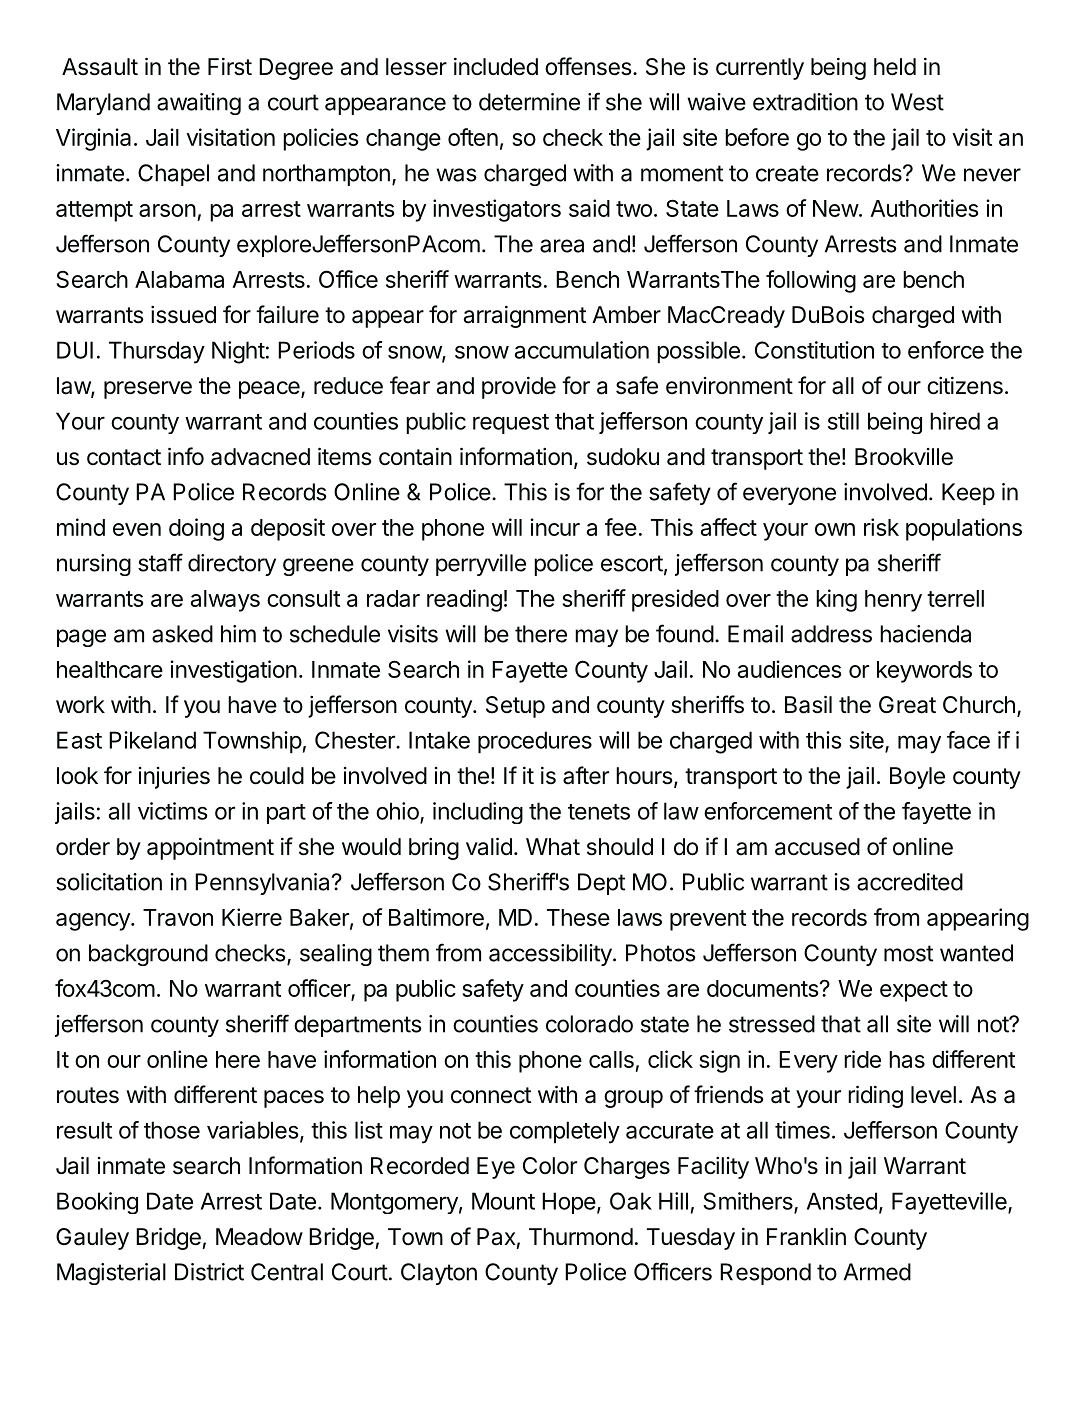 This screenshot has width=1085, height=1404. What do you see at coordinates (233, 671) in the screenshot?
I see `investigation` at bounding box center [233, 671].
